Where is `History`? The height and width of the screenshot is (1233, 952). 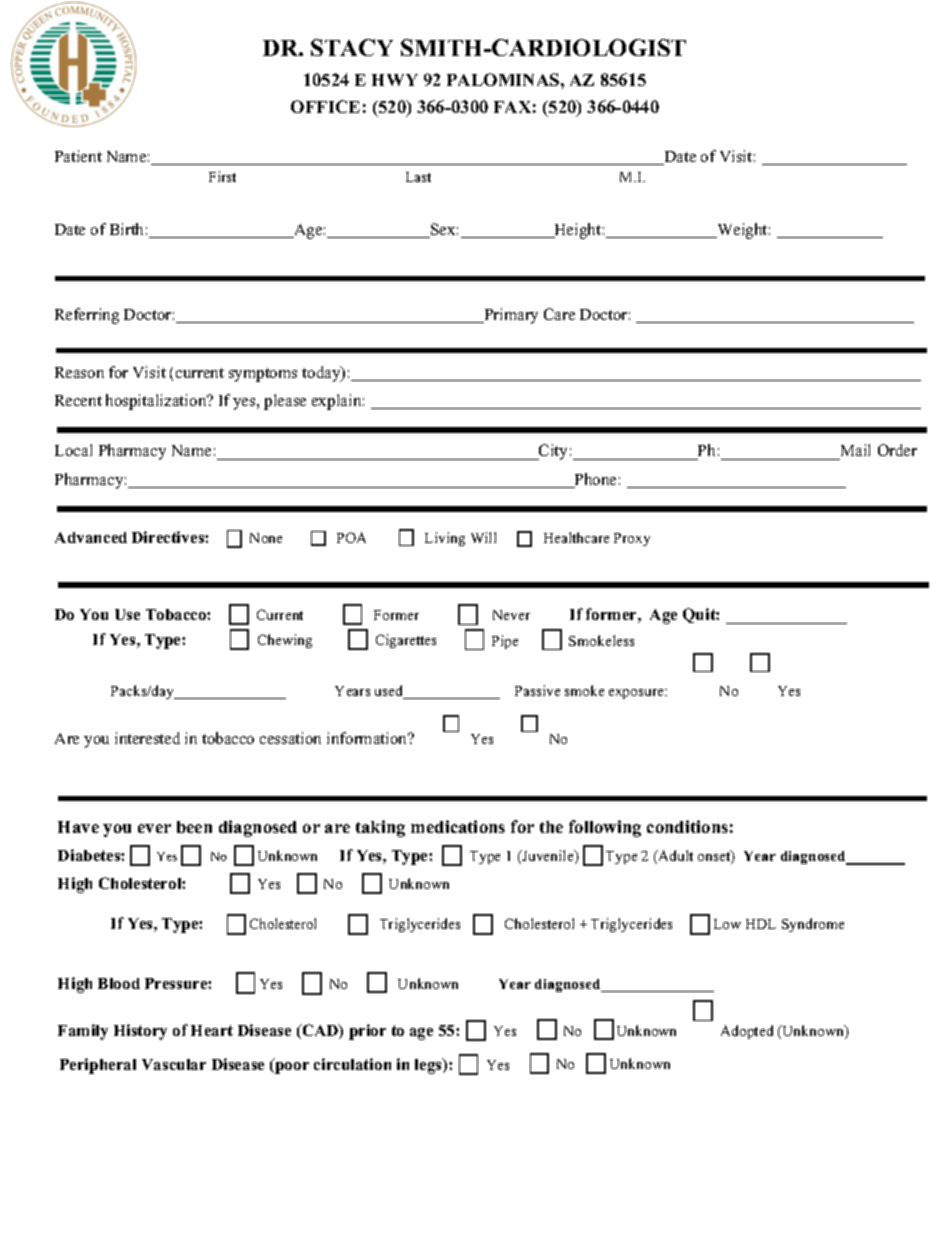
History is located at coordinates (140, 1032).
